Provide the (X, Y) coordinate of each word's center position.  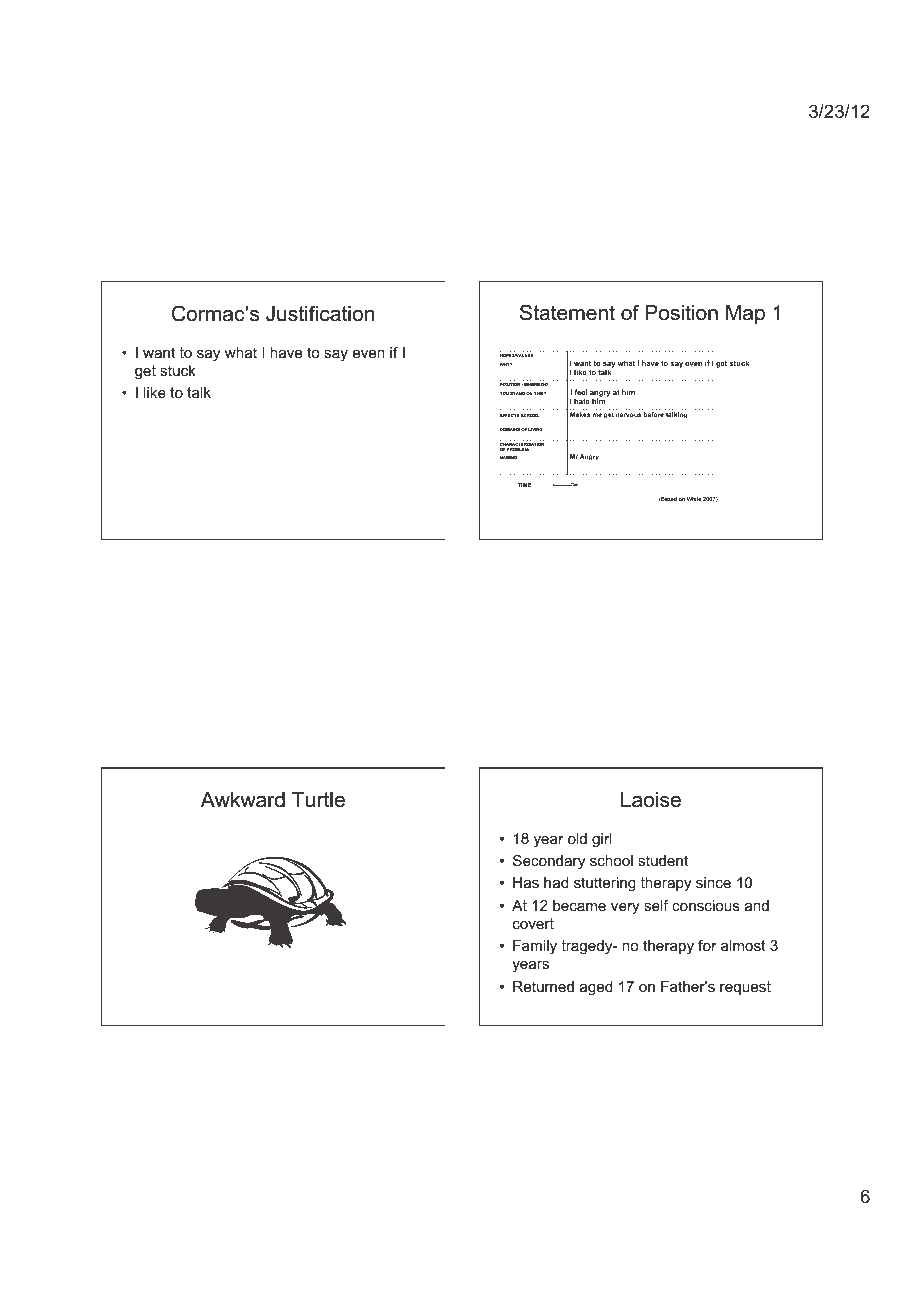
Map (745, 314)
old (577, 838)
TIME (524, 485)
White (694, 499)
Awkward (243, 800)
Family (535, 947)
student (663, 860)
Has (526, 882)
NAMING (508, 457)
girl (602, 840)
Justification (320, 313)
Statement (567, 312)
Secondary (549, 862)
